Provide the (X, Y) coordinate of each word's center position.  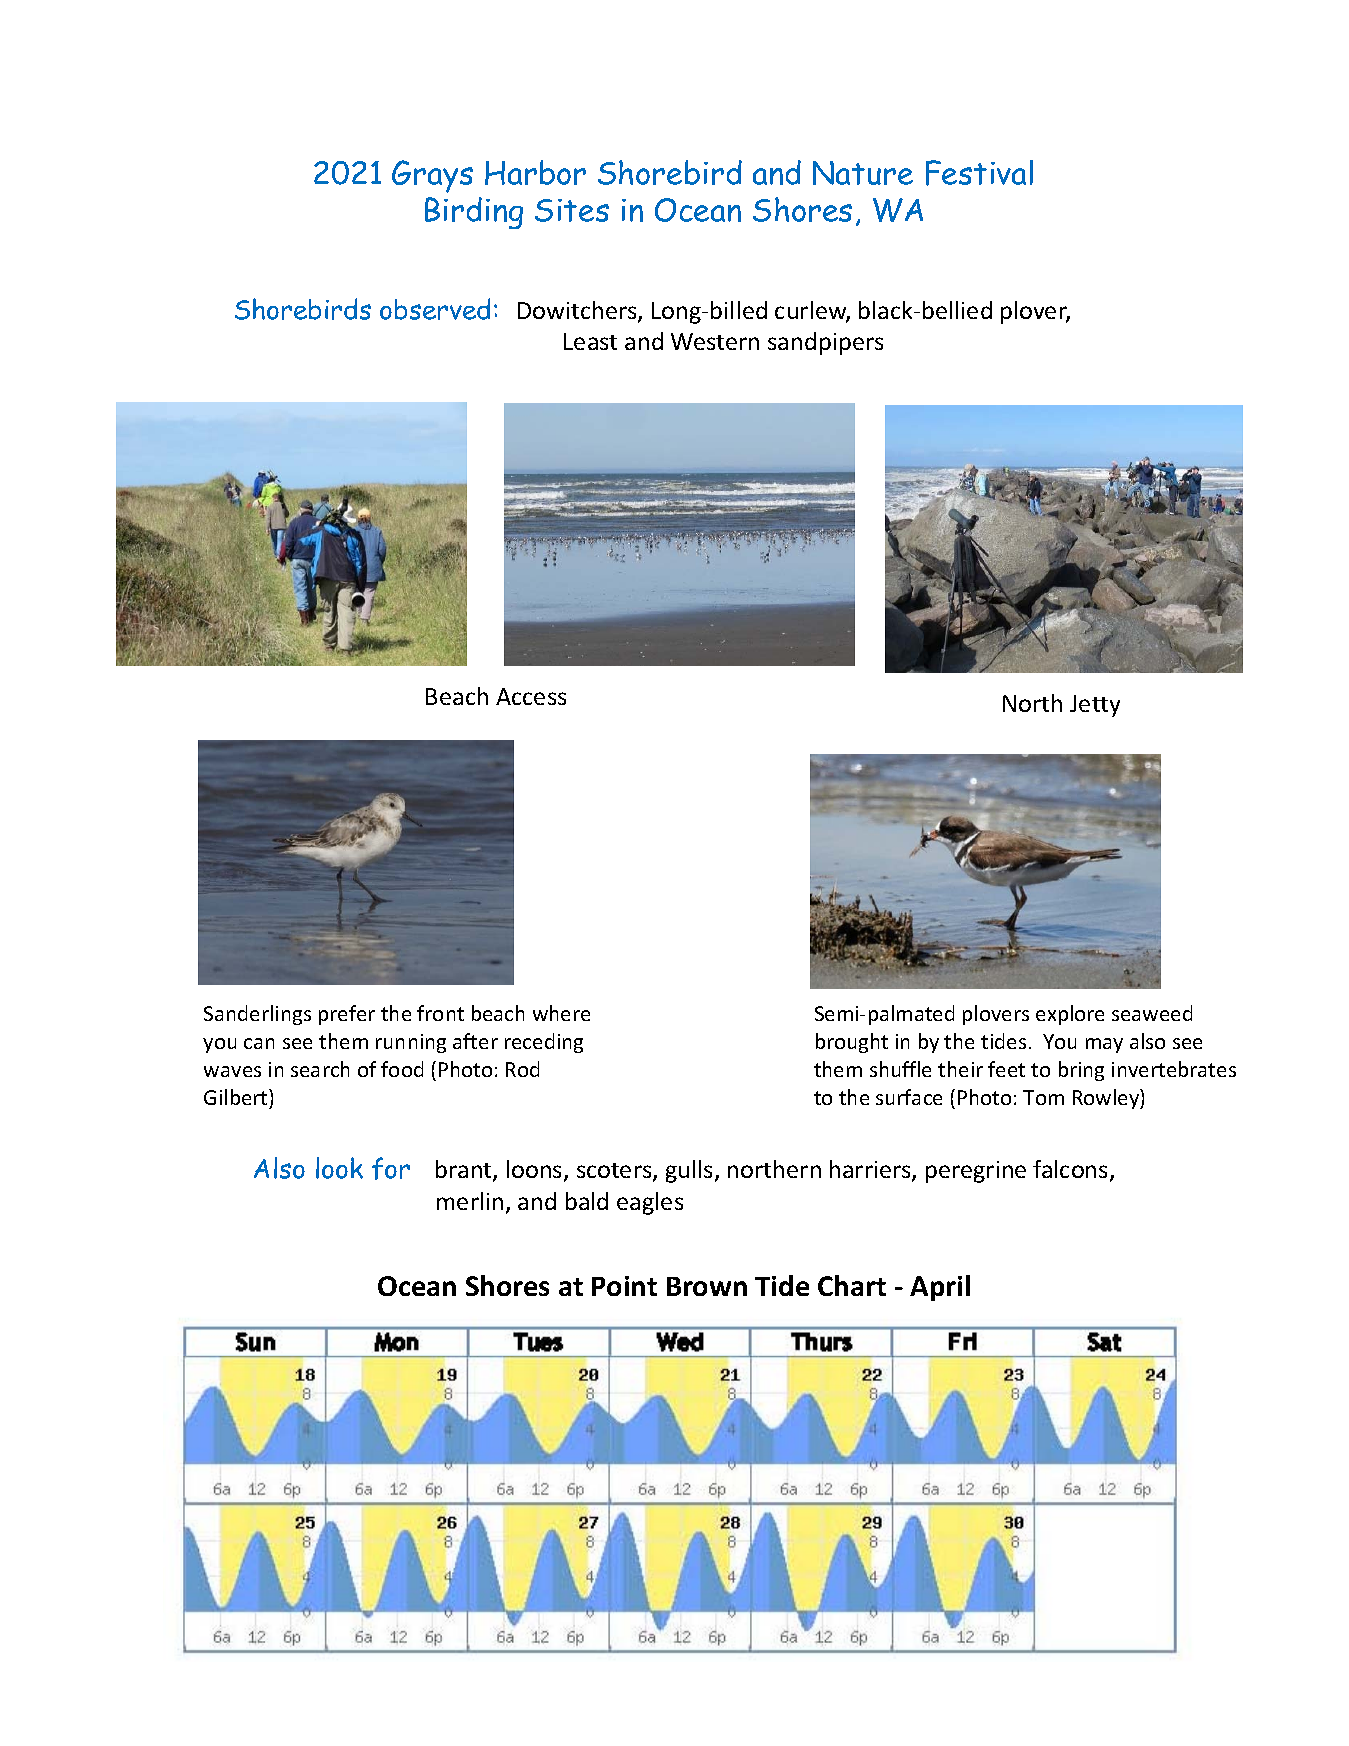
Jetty (1095, 706)
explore (1070, 1015)
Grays (432, 176)
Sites (572, 210)
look (339, 1168)
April (940, 1288)
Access (531, 696)
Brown (707, 1286)
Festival (979, 173)
